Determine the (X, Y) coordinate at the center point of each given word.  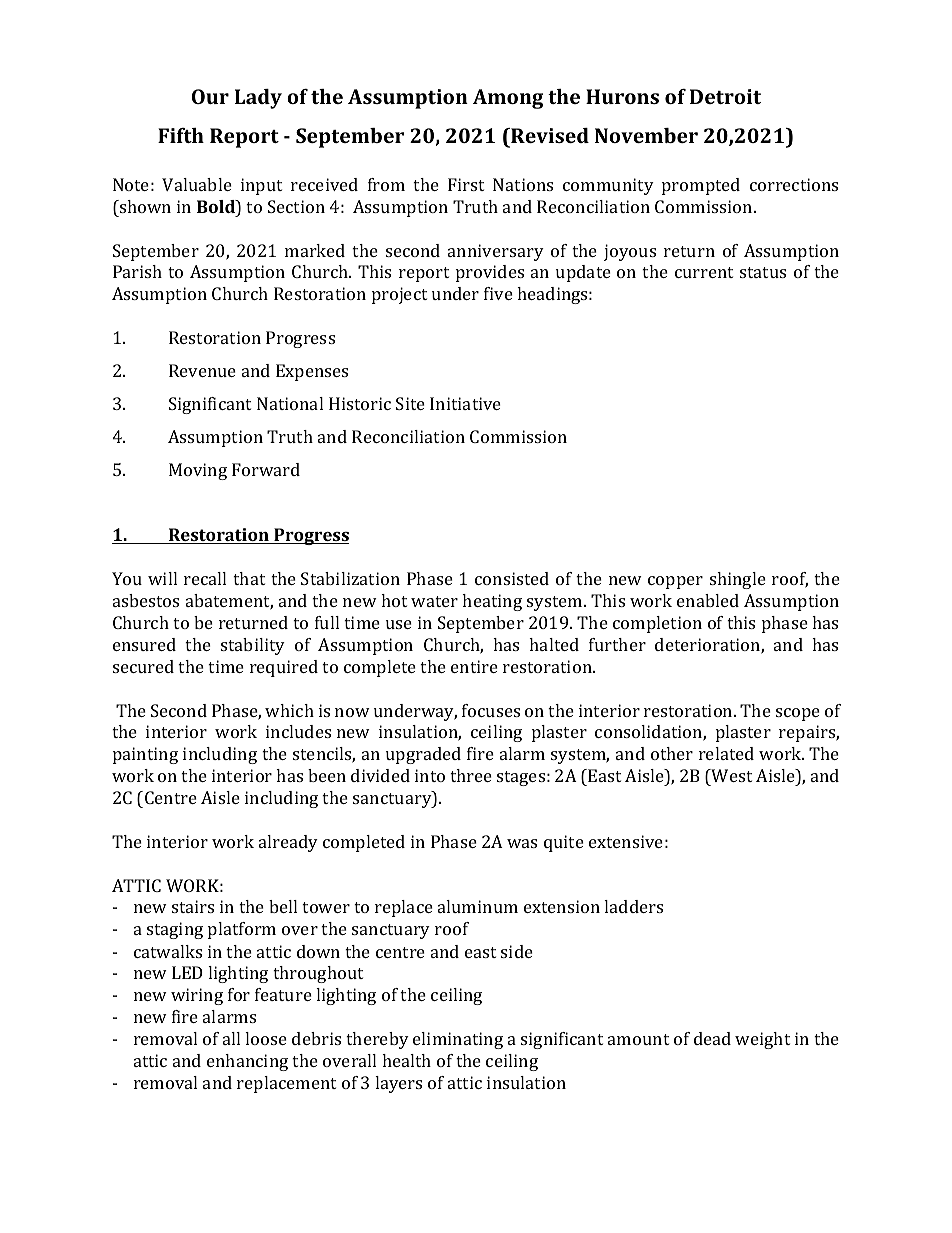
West (731, 775)
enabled (708, 600)
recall (205, 578)
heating (492, 602)
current (704, 272)
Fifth (181, 135)
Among (508, 99)
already (288, 843)
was (522, 843)
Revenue (202, 370)
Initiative (465, 403)
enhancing (247, 1062)
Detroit (725, 96)
